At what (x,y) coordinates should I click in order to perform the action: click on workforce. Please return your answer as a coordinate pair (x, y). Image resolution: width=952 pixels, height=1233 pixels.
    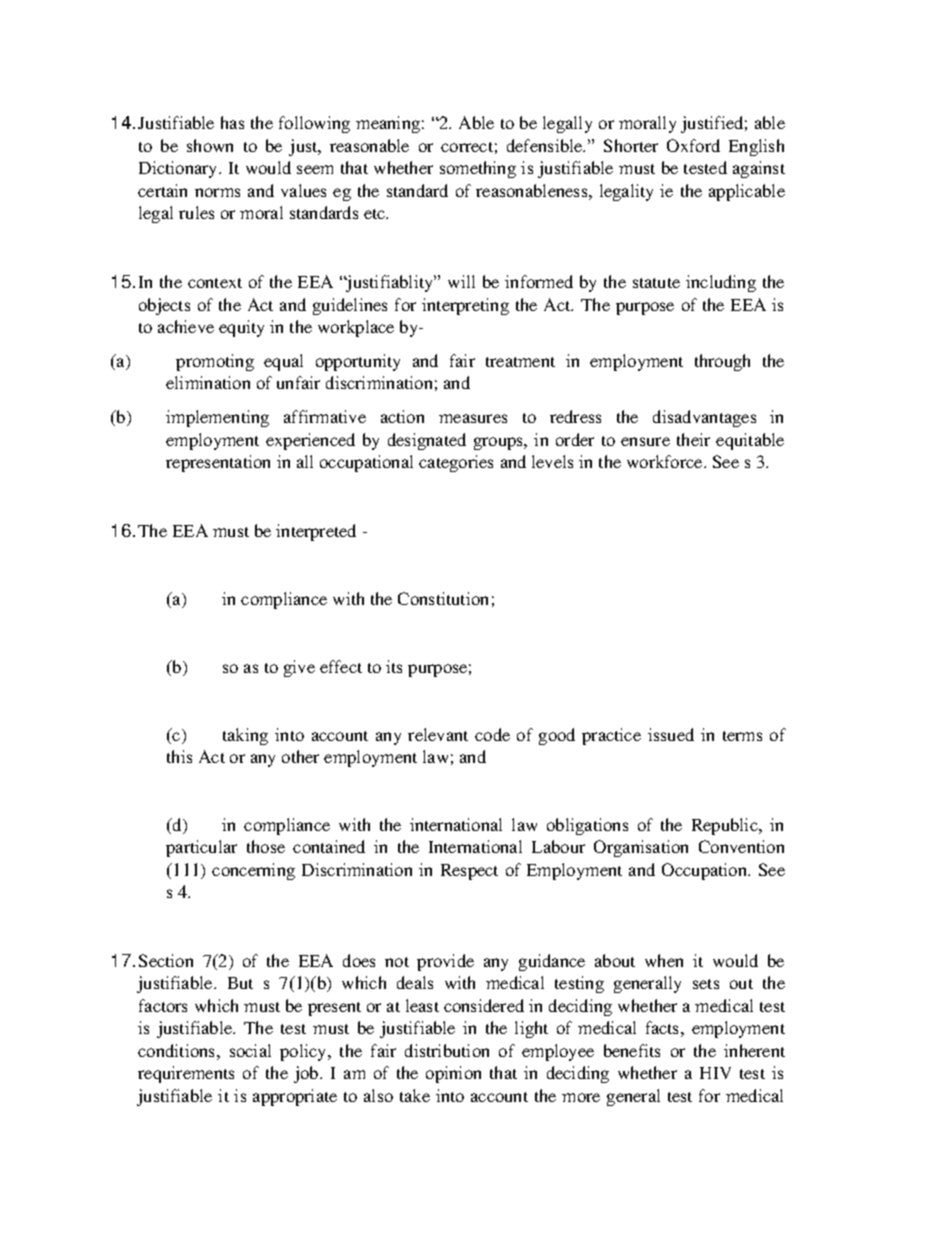
    Looking at the image, I should click on (666, 461).
